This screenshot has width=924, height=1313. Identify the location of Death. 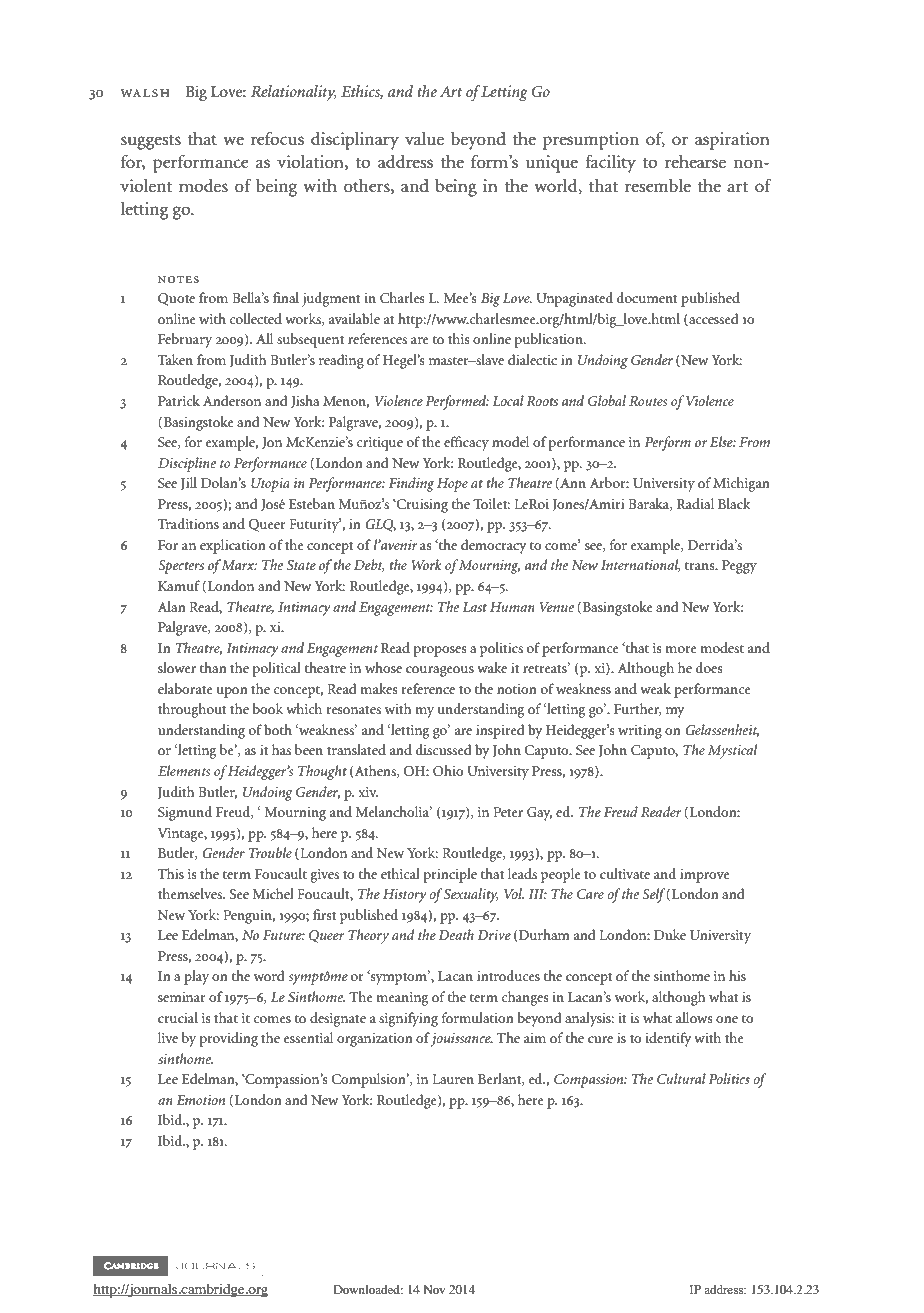
(456, 934).
